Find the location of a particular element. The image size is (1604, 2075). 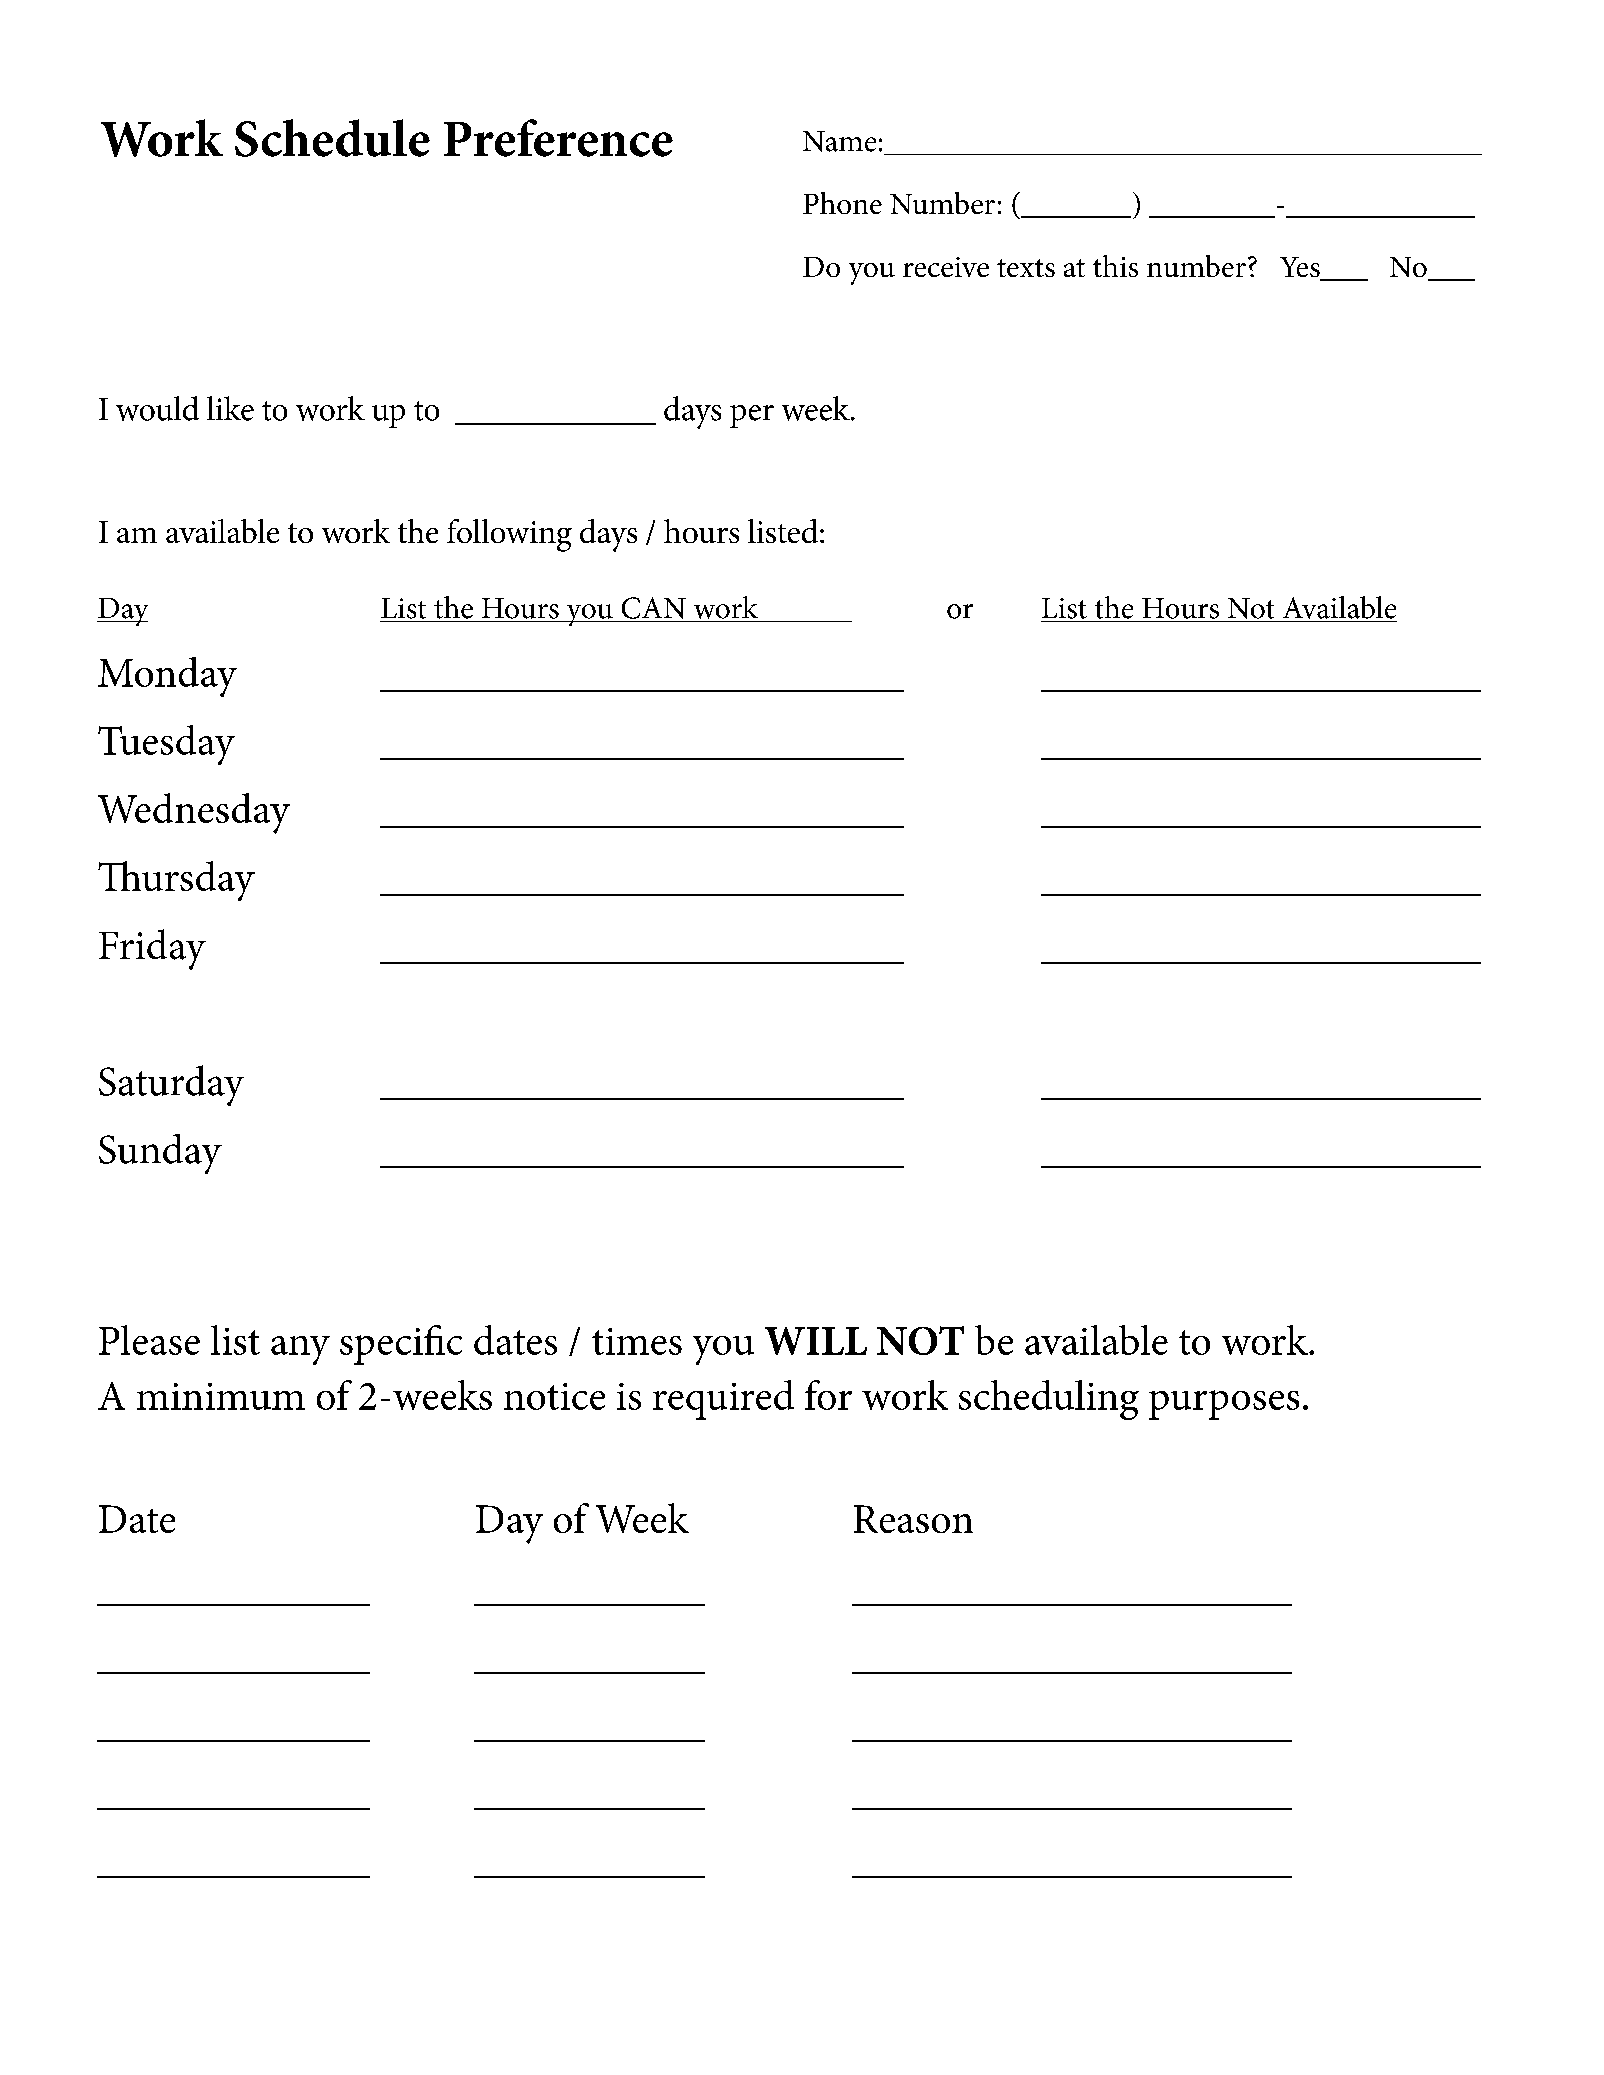

Sunday is located at coordinates (160, 1154).
